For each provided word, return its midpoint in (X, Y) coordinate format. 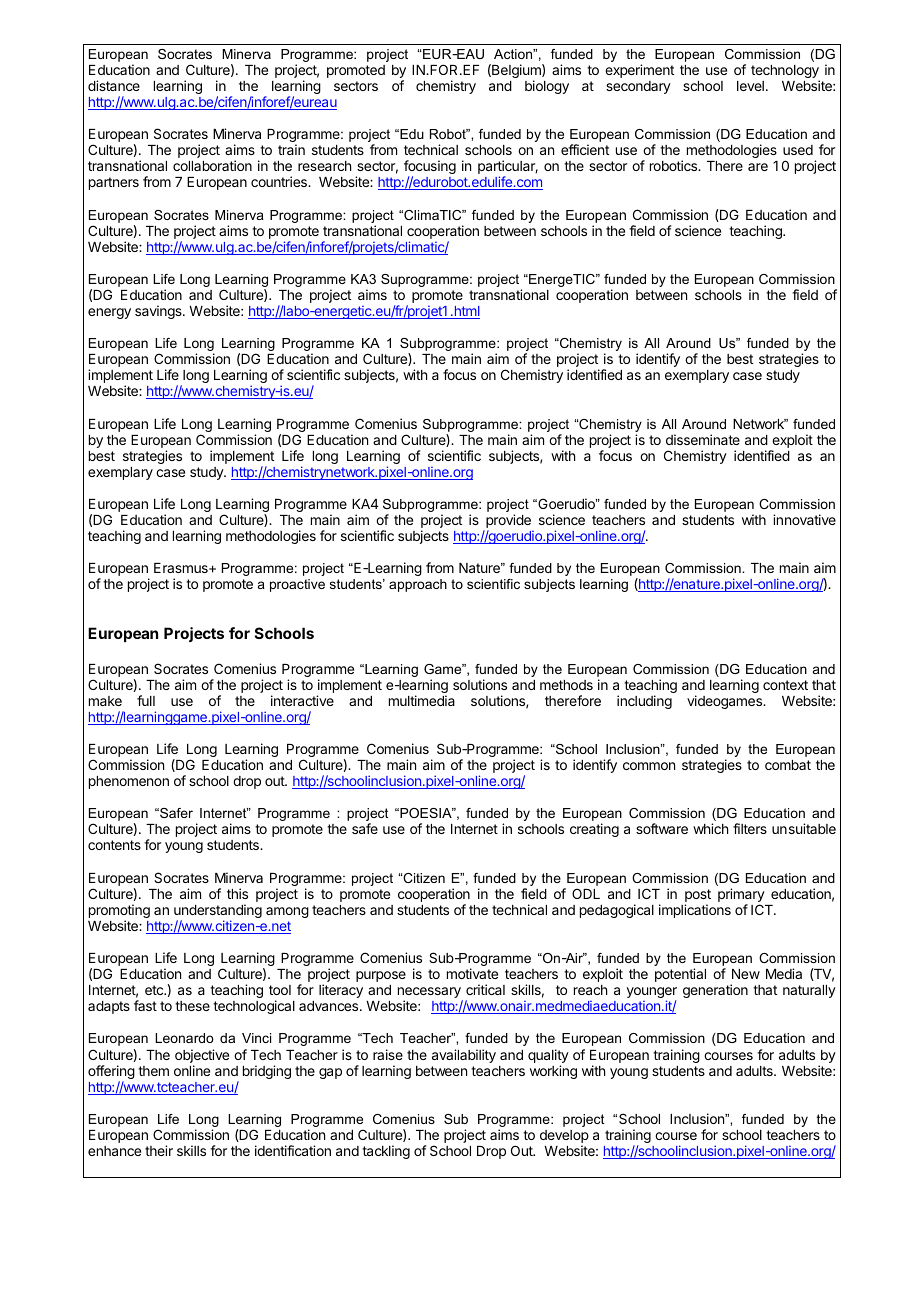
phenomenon (129, 782)
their (159, 1150)
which (710, 828)
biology (547, 87)
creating (594, 830)
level (750, 86)
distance (114, 85)
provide (507, 522)
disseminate (703, 439)
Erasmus (182, 568)
